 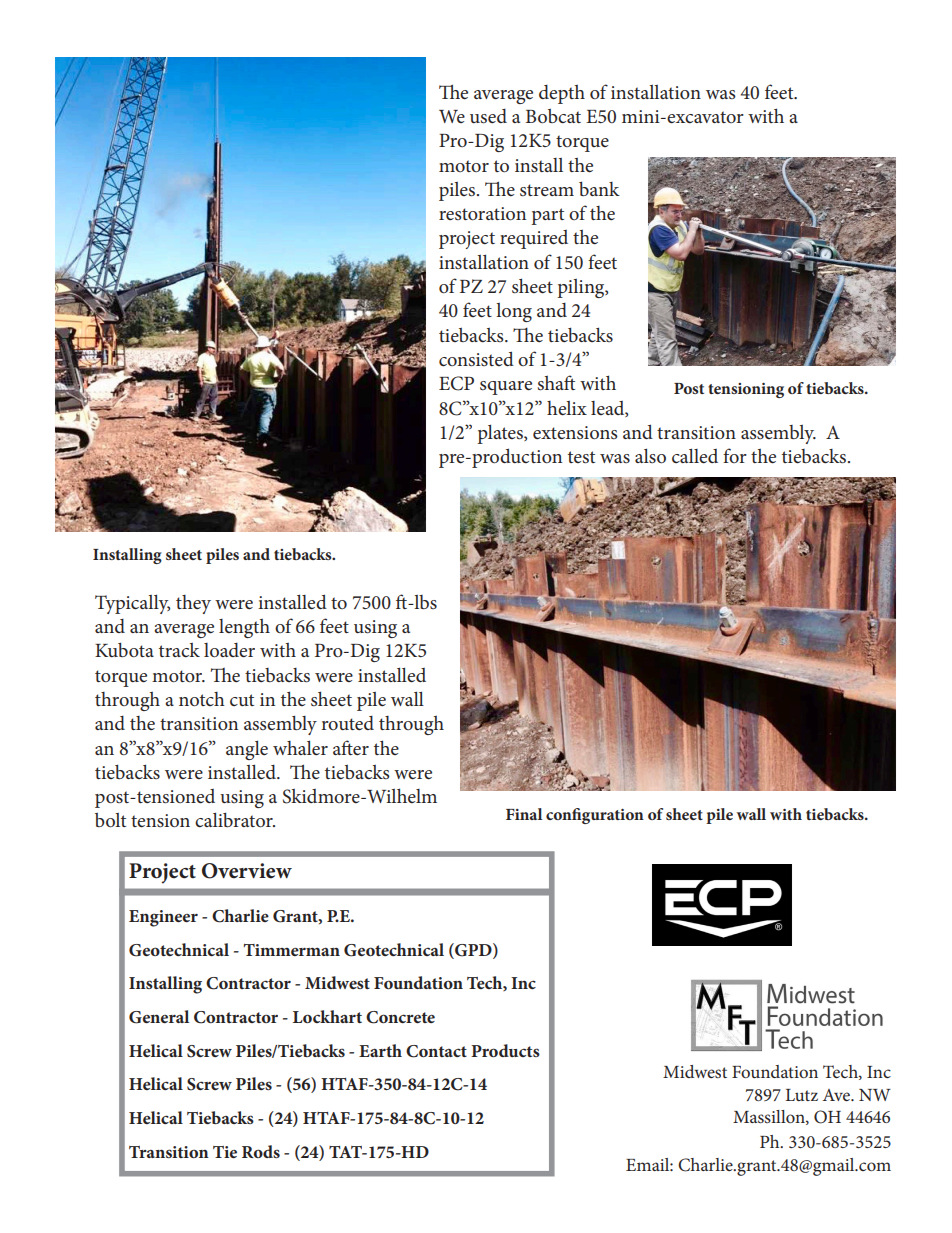 What do you see at coordinates (562, 94) in the image?
I see `depth` at bounding box center [562, 94].
